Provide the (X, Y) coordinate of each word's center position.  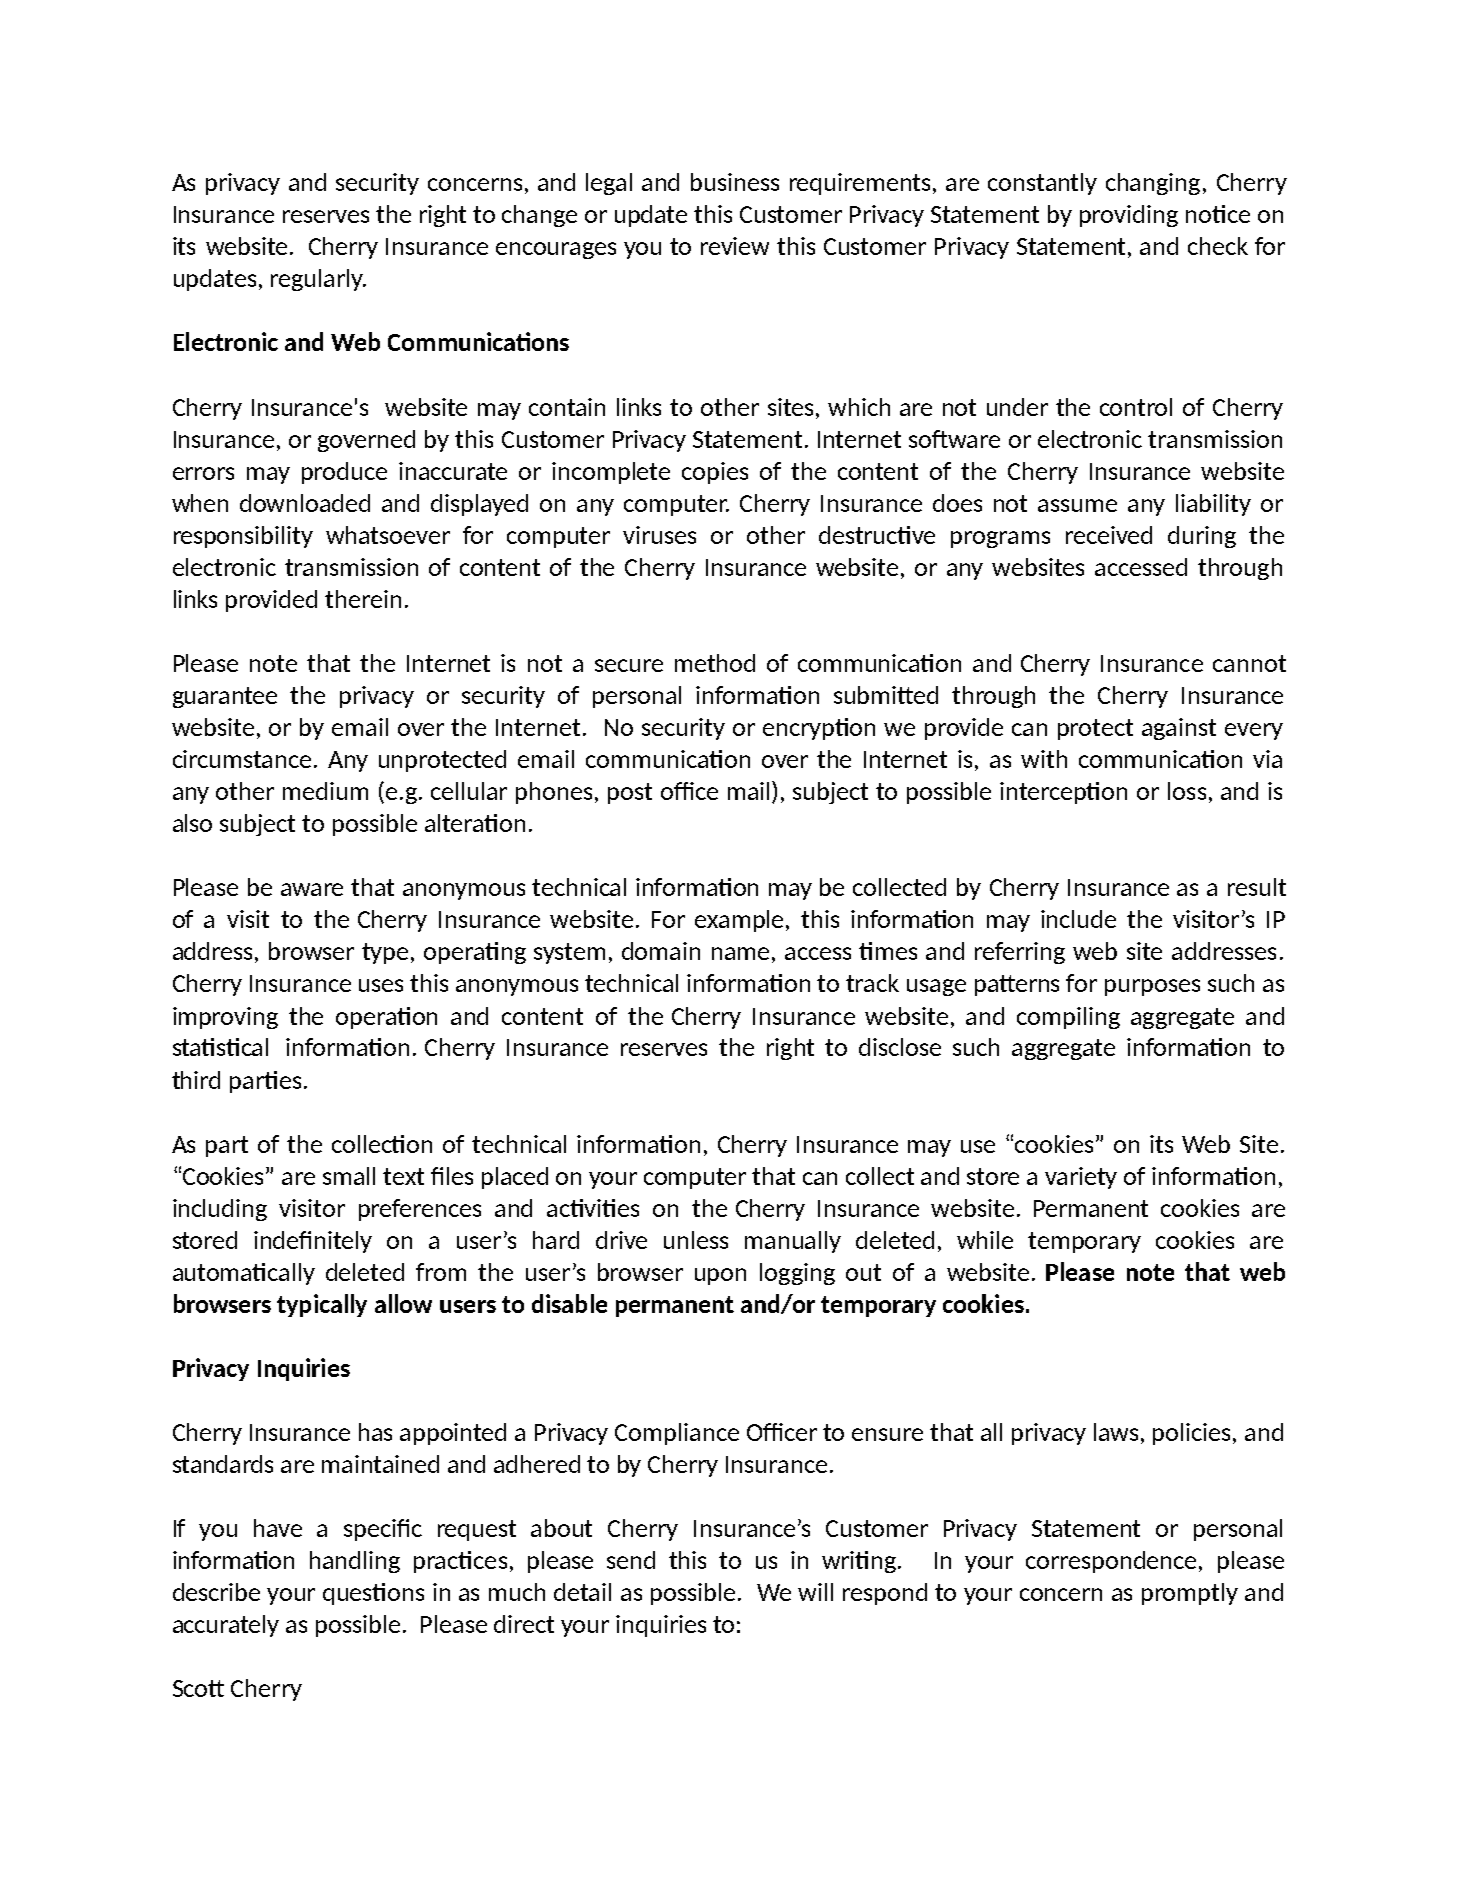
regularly (318, 280)
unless (696, 1240)
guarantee (225, 697)
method (715, 663)
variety (1081, 1178)
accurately (226, 1626)
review (735, 246)
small (349, 1176)
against (1179, 729)
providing (1129, 216)
